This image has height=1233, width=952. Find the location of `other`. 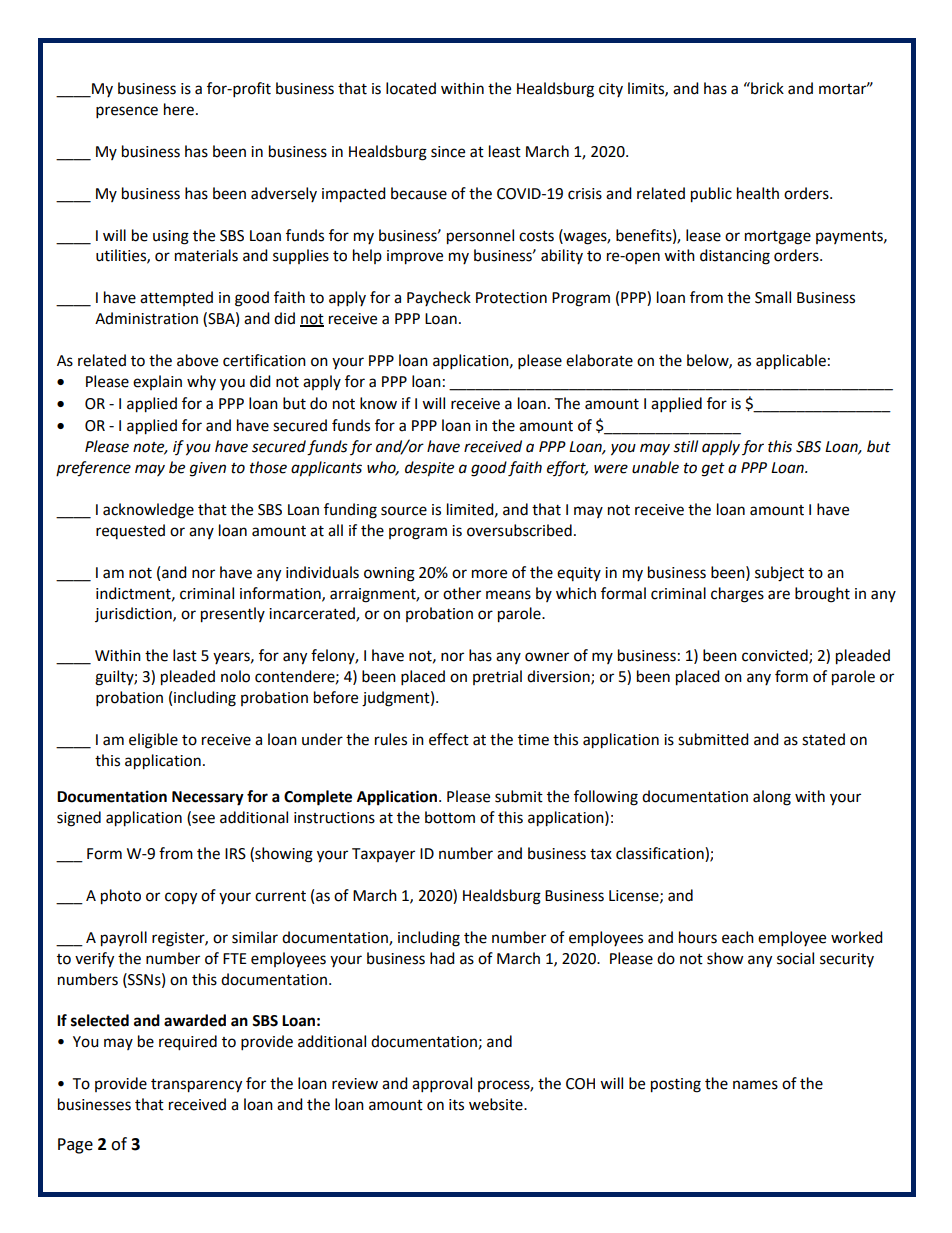

other is located at coordinates (462, 593).
